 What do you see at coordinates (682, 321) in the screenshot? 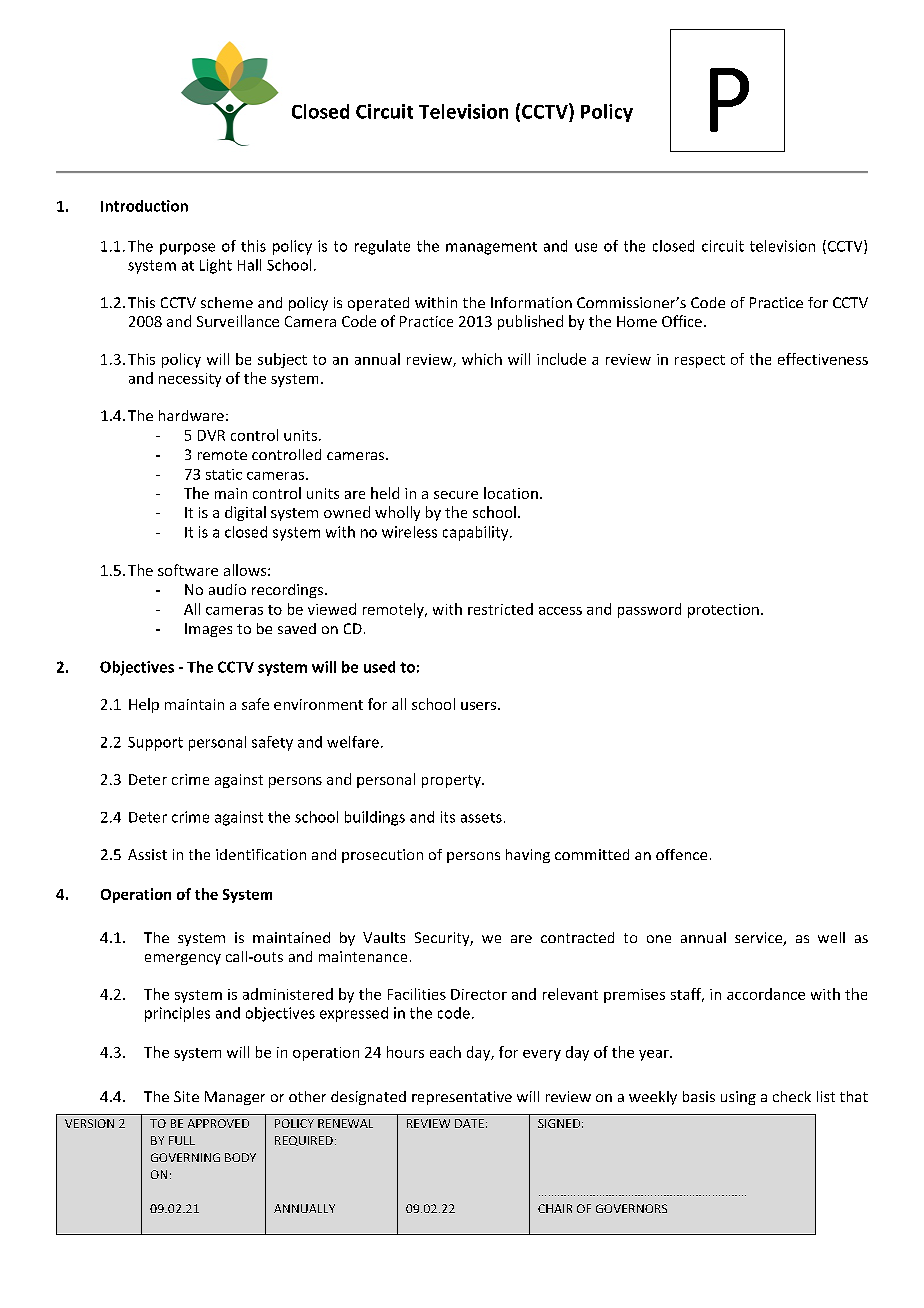
I see `Office` at bounding box center [682, 321].
